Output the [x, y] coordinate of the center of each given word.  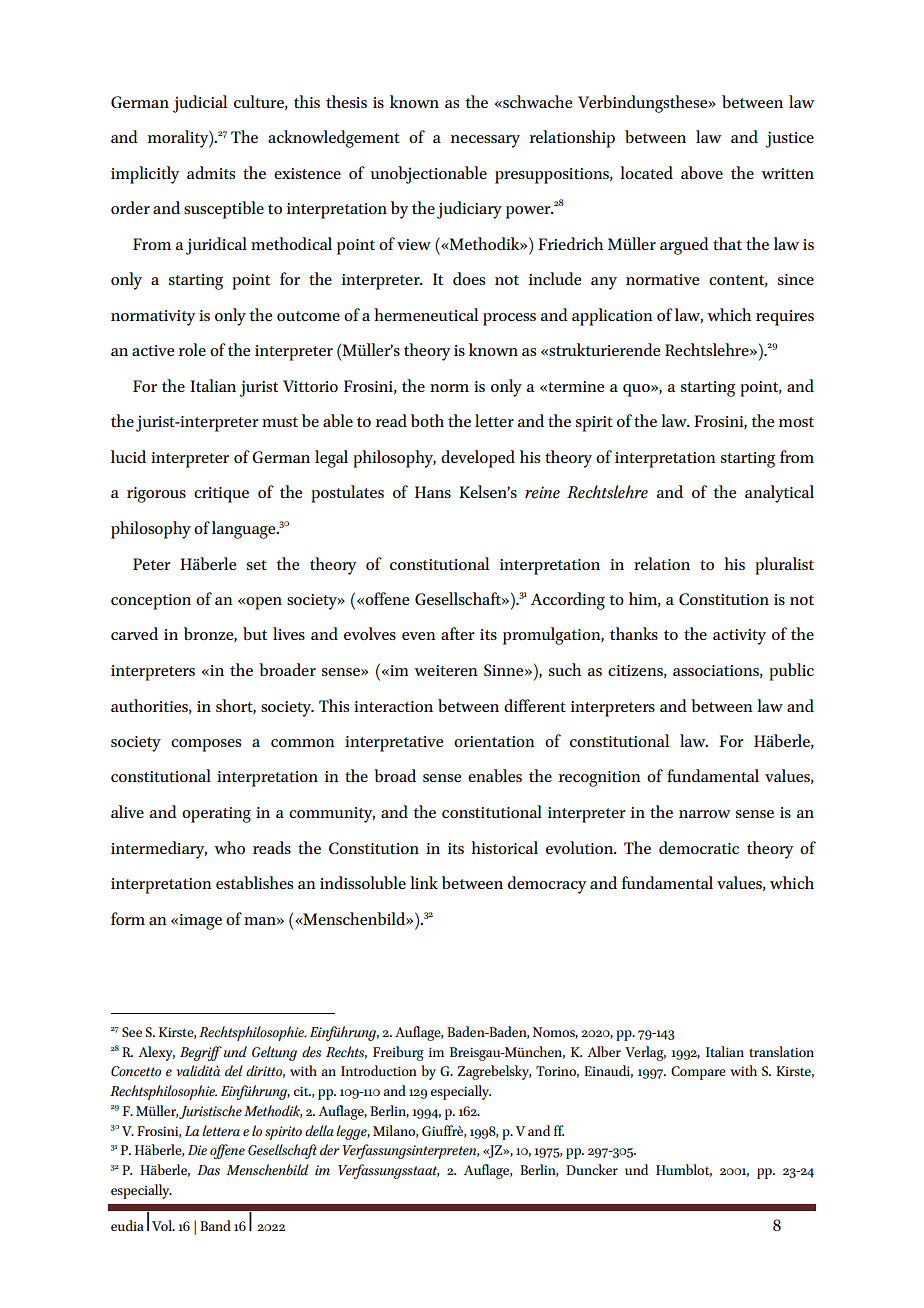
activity [739, 637]
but [255, 633]
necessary [485, 141]
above [702, 172]
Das [208, 1170]
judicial [200, 104]
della [319, 1131]
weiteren [445, 670]
